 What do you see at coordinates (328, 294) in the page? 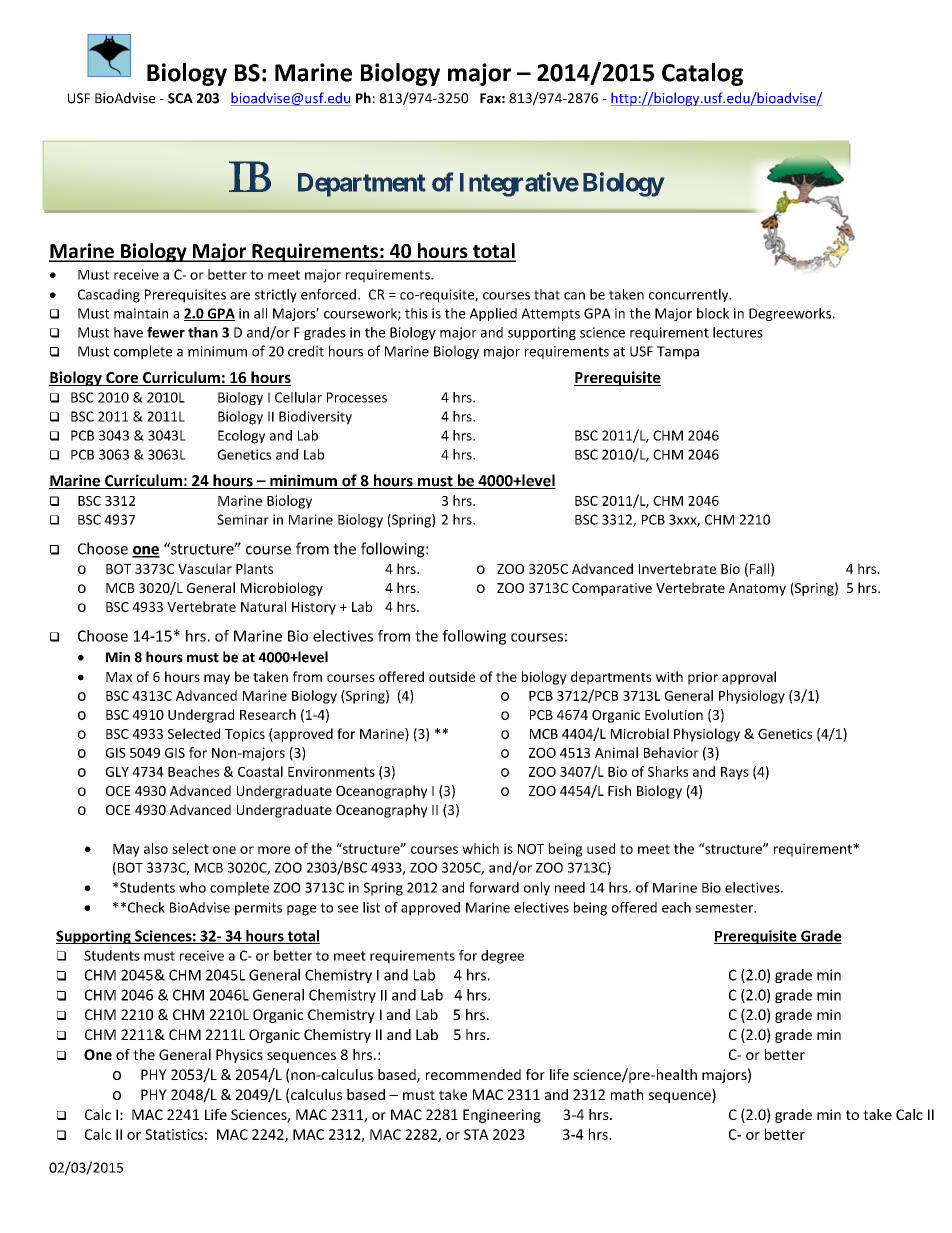
I see `enforced` at bounding box center [328, 294].
